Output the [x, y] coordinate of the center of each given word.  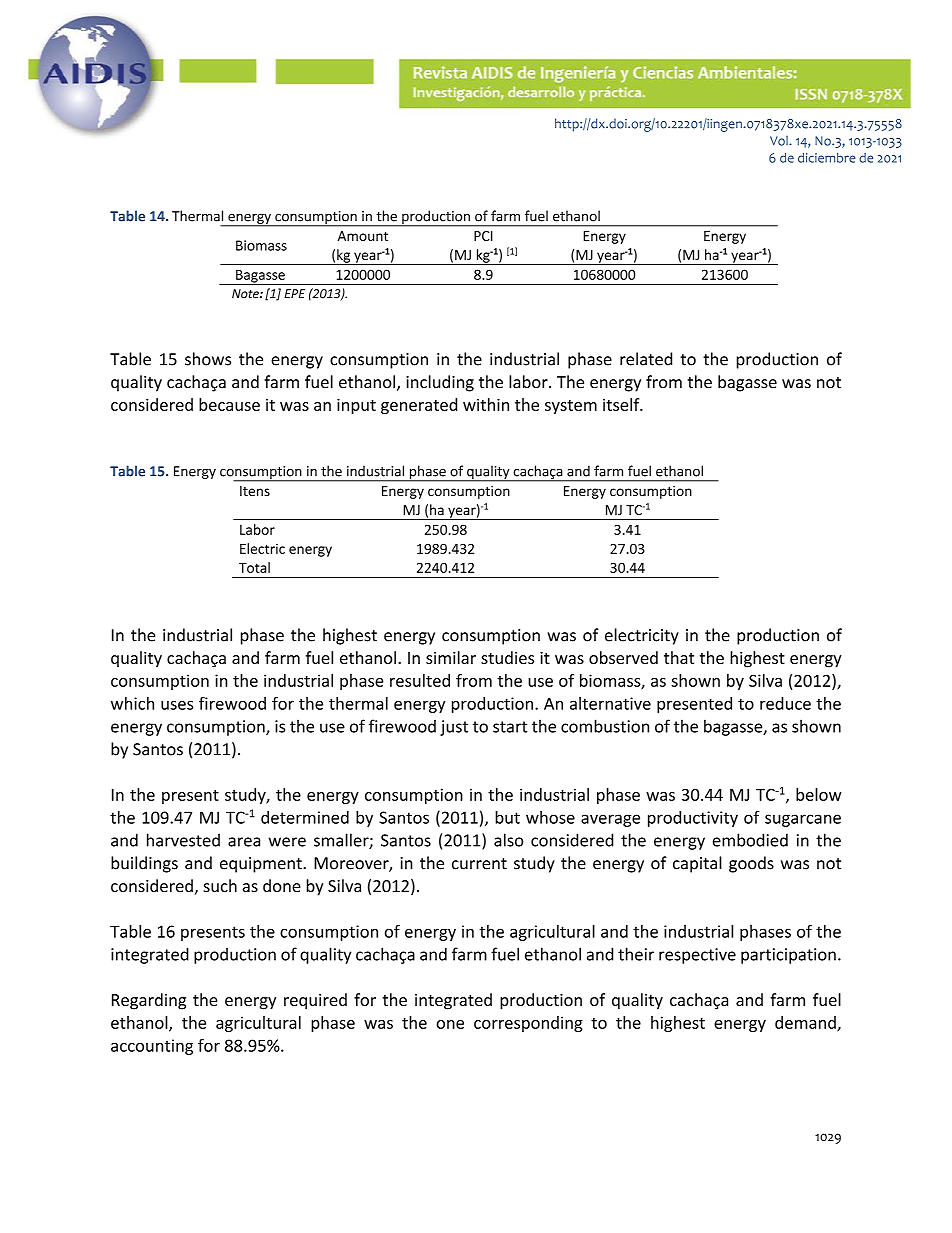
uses [177, 705]
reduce [785, 703]
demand [806, 1023]
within [486, 404]
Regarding [149, 1001]
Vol [780, 141]
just [454, 728]
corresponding [528, 1024]
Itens [255, 491]
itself [622, 404]
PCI [483, 236]
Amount [362, 236]
